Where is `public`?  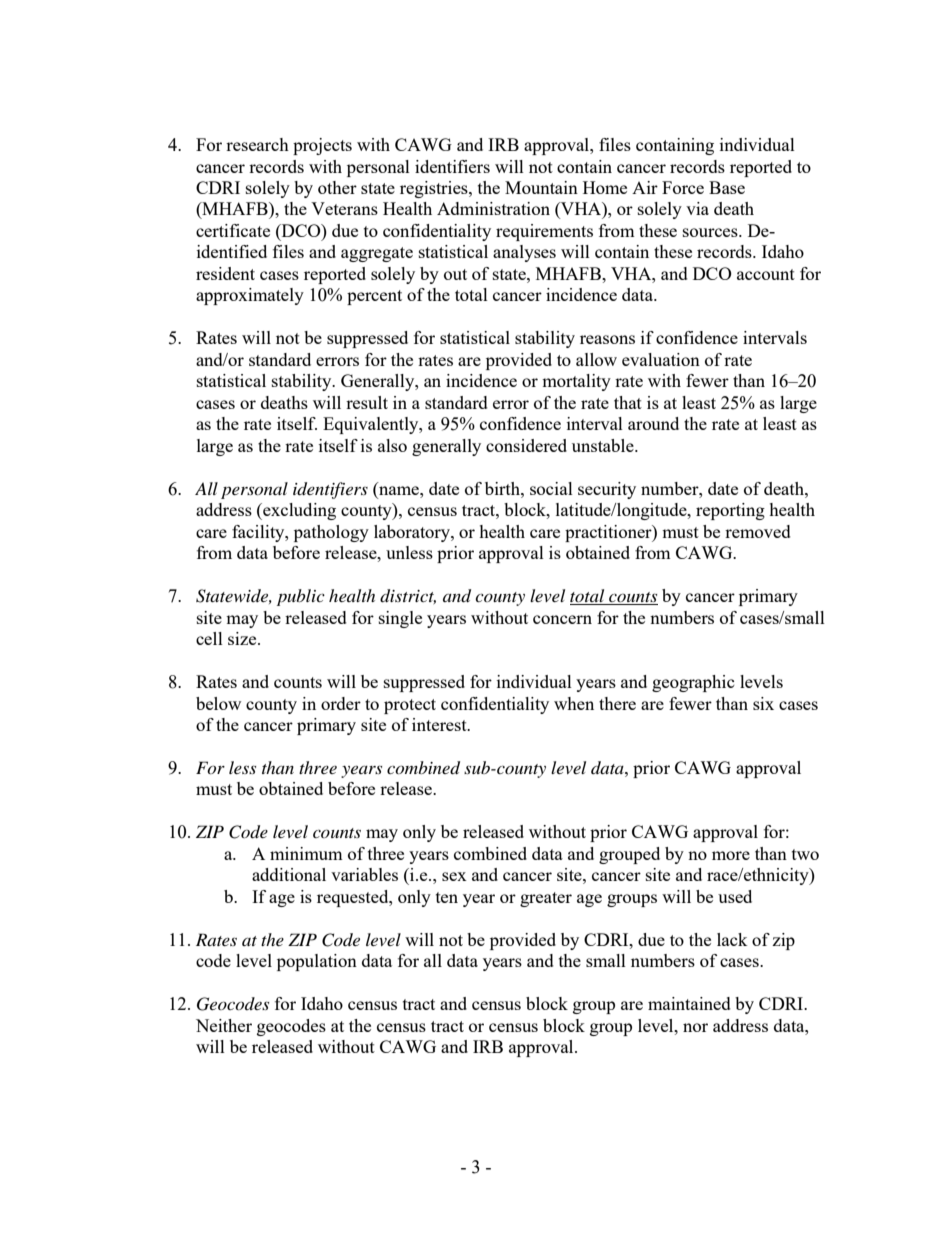
public is located at coordinates (301, 597).
